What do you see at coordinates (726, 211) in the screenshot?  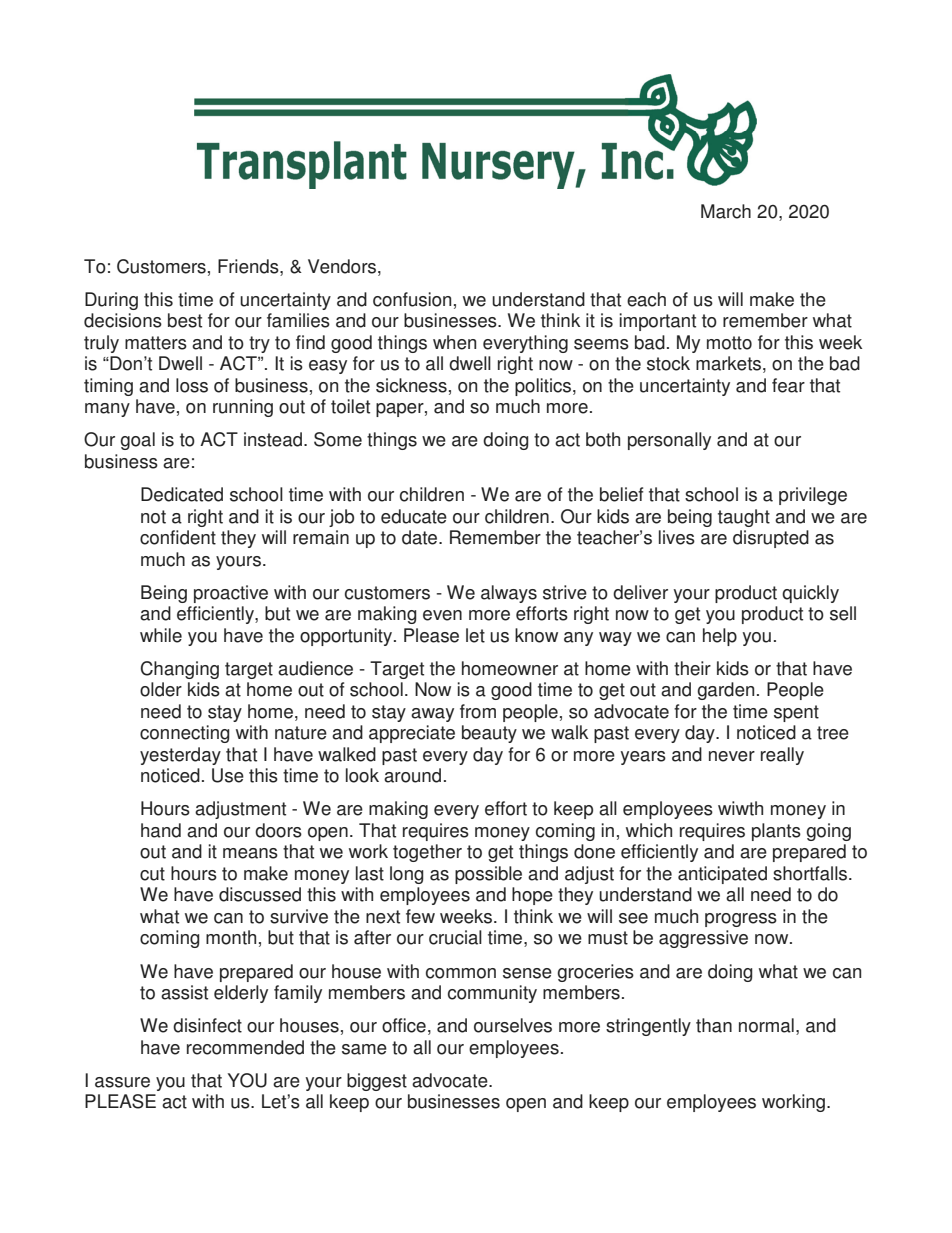 I see `March` at bounding box center [726, 211].
